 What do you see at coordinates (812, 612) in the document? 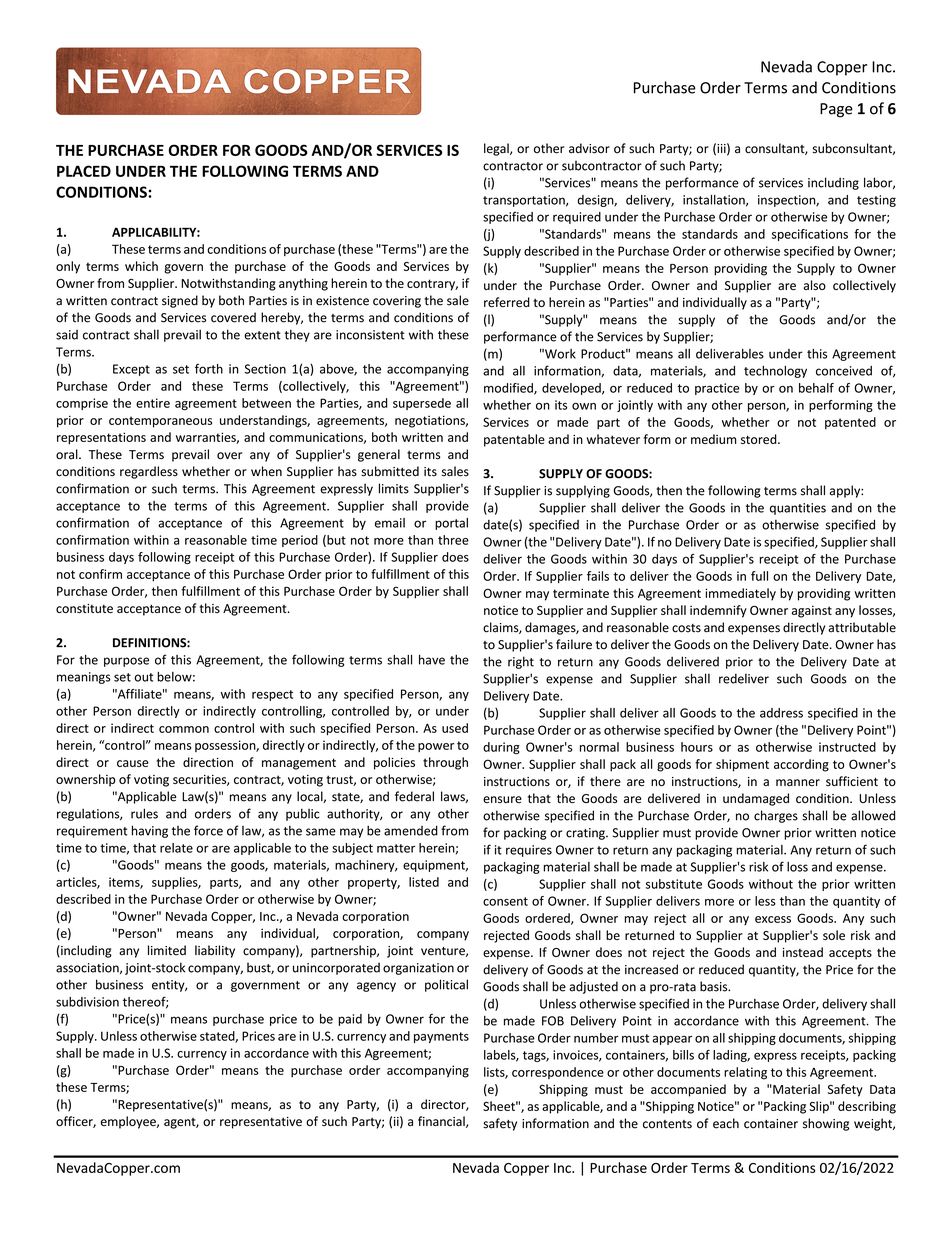
I see `against` at bounding box center [812, 612].
